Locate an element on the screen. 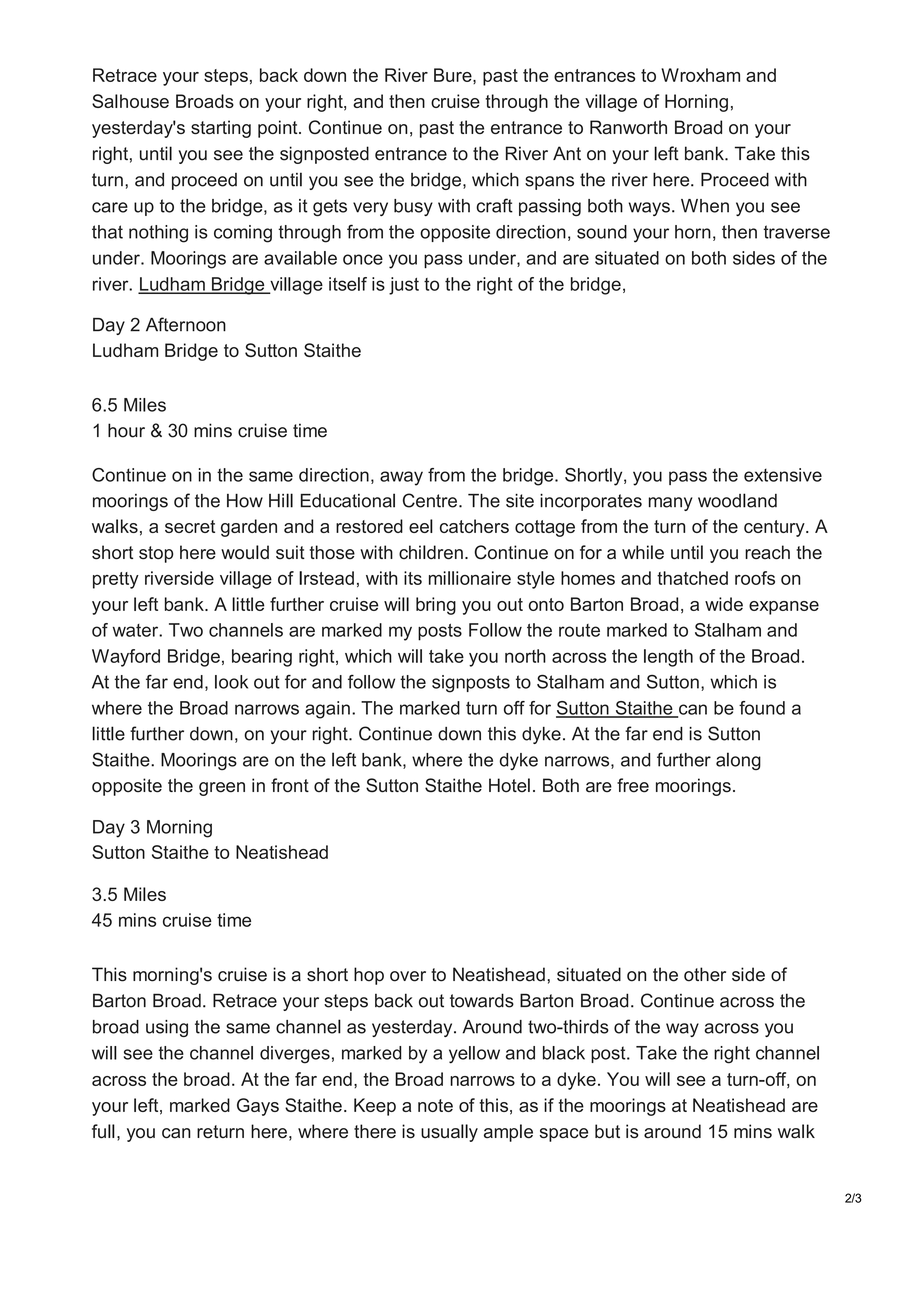  look is located at coordinates (231, 682).
